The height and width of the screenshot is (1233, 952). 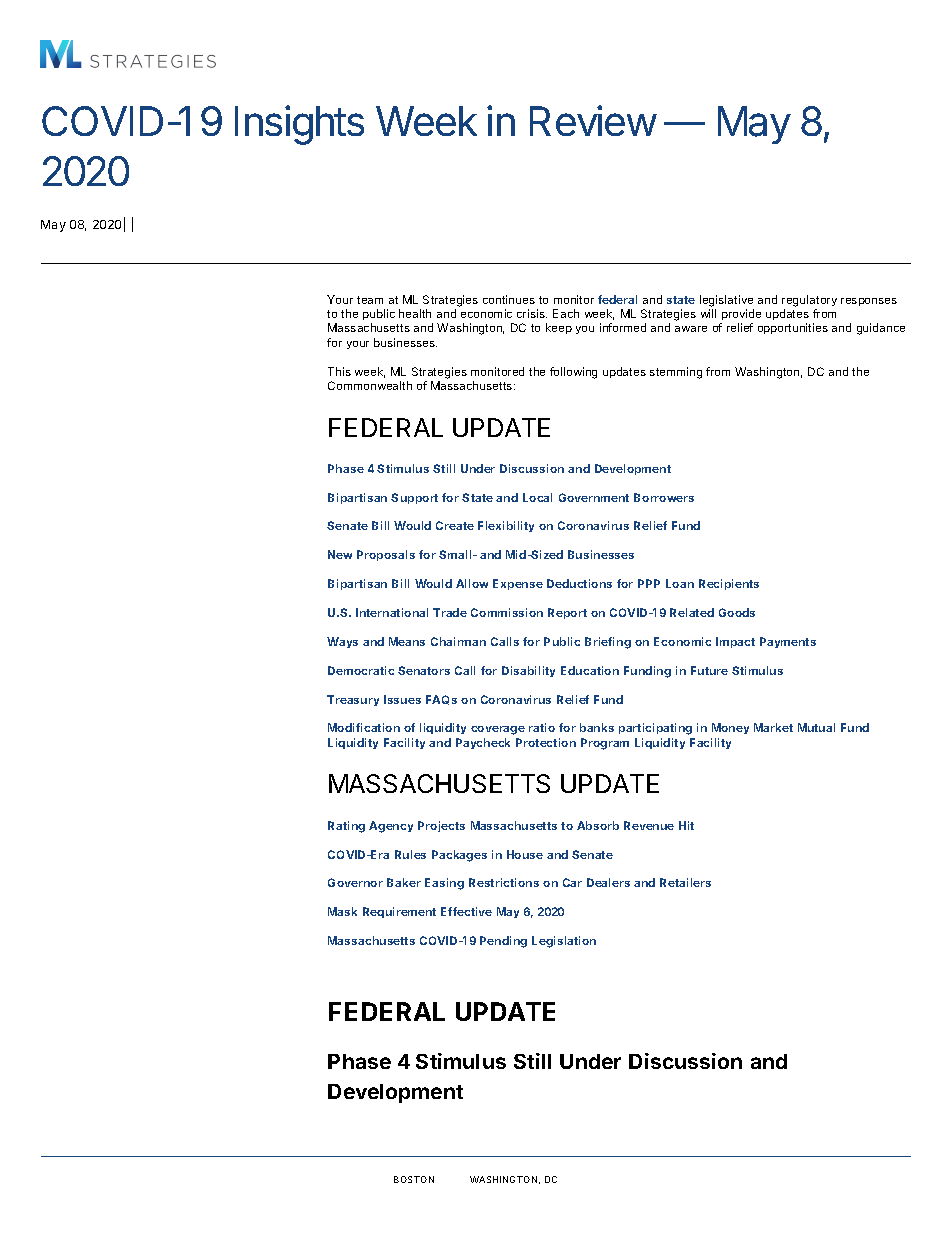 I want to click on Support, so click(x=414, y=498).
